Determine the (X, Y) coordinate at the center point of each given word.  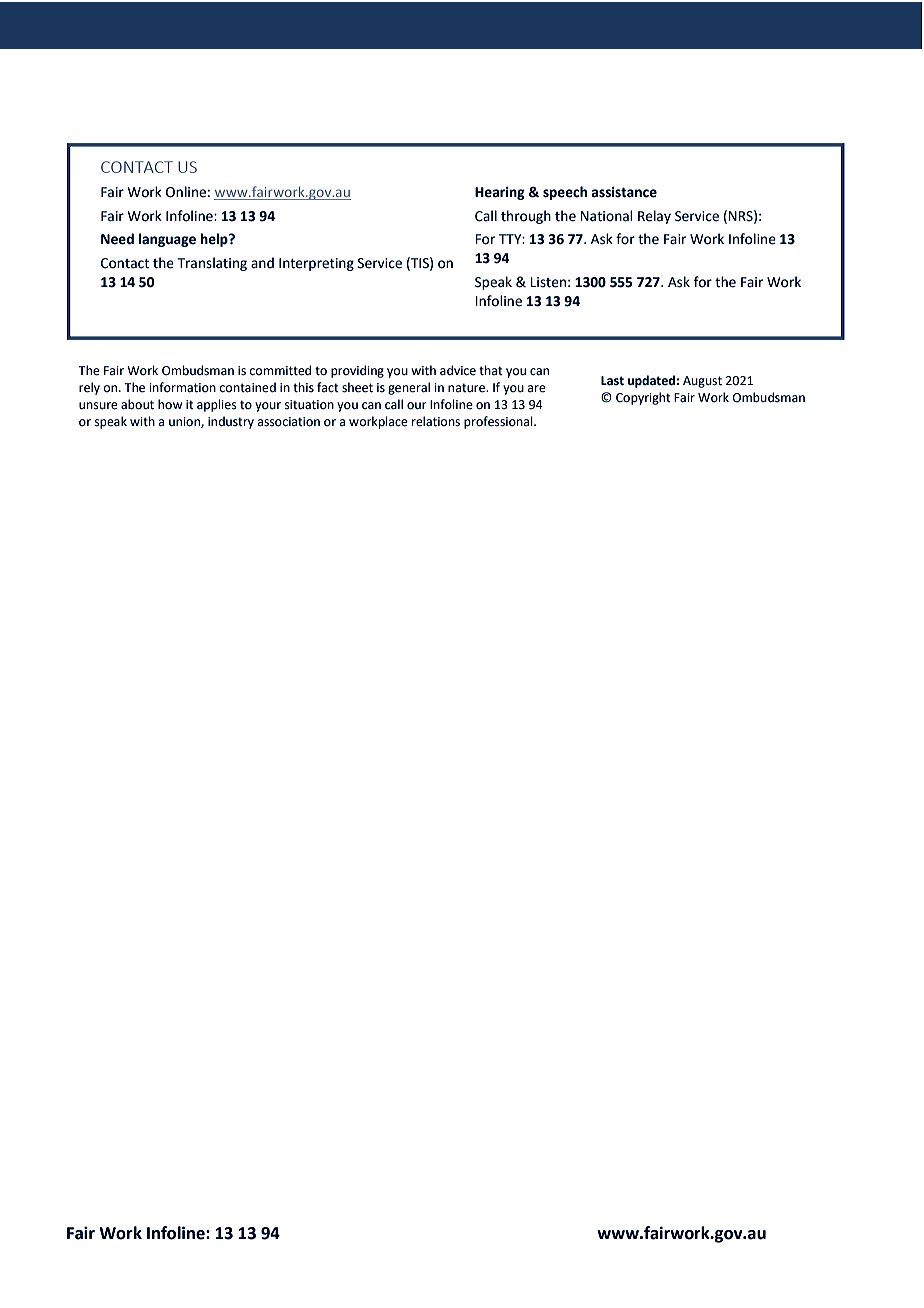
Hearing (500, 193)
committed (280, 370)
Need (117, 239)
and (262, 263)
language (167, 240)
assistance (624, 192)
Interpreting (316, 264)
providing (357, 371)
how (170, 404)
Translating (212, 264)
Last (612, 381)
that (491, 370)
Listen (548, 282)
